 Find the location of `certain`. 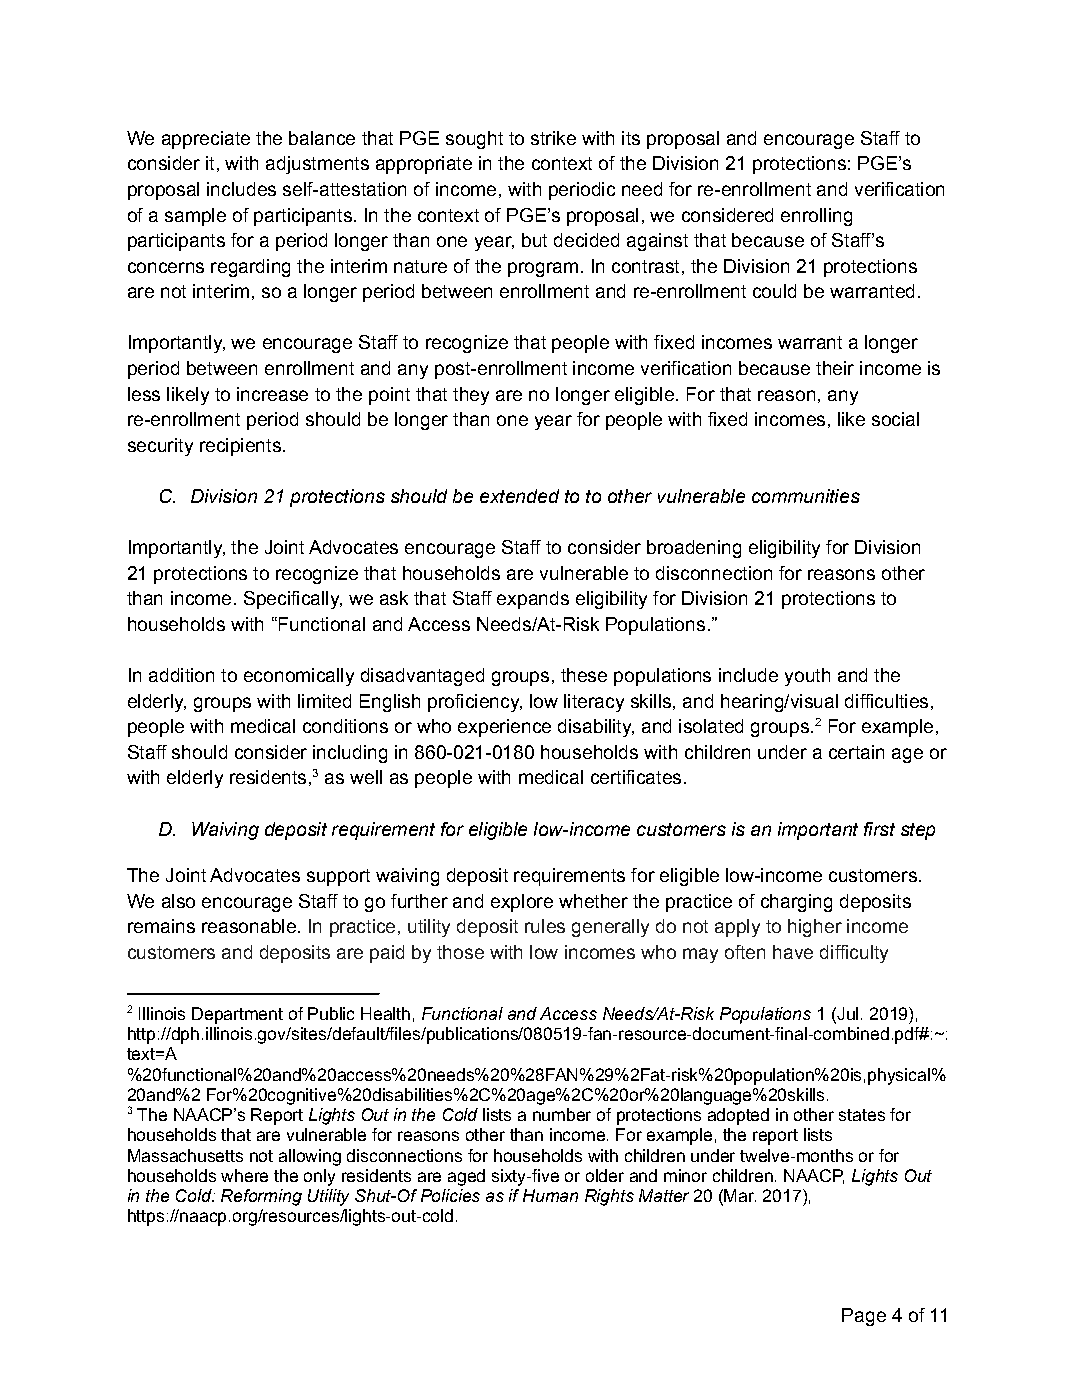

certain is located at coordinates (856, 752).
